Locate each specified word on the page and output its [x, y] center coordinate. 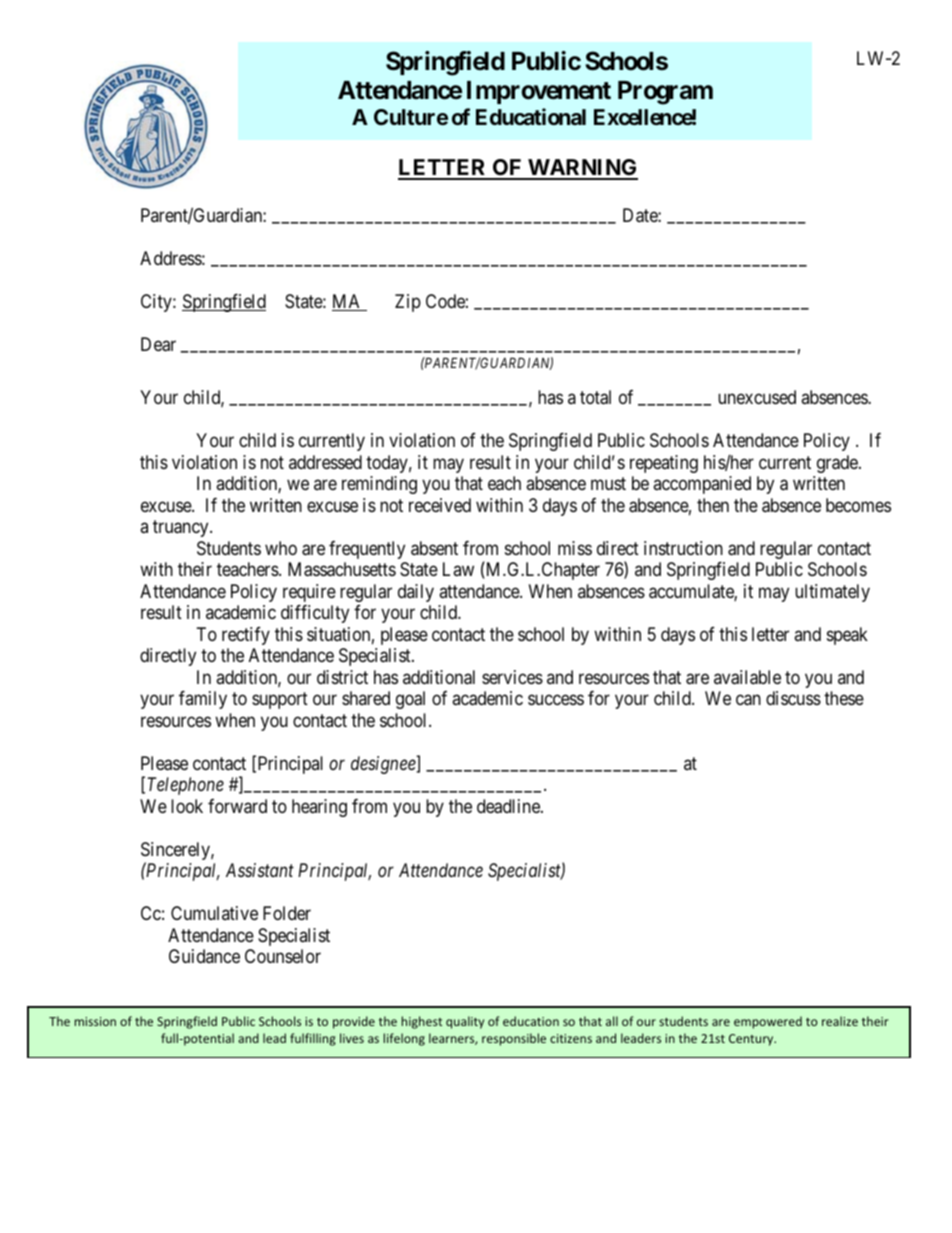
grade [838, 464]
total [595, 397]
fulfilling [313, 1039]
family [203, 700]
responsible [514, 1039]
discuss [793, 698]
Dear [158, 344]
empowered [768, 1022]
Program [665, 93]
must [608, 484]
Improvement [539, 92]
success [556, 700]
